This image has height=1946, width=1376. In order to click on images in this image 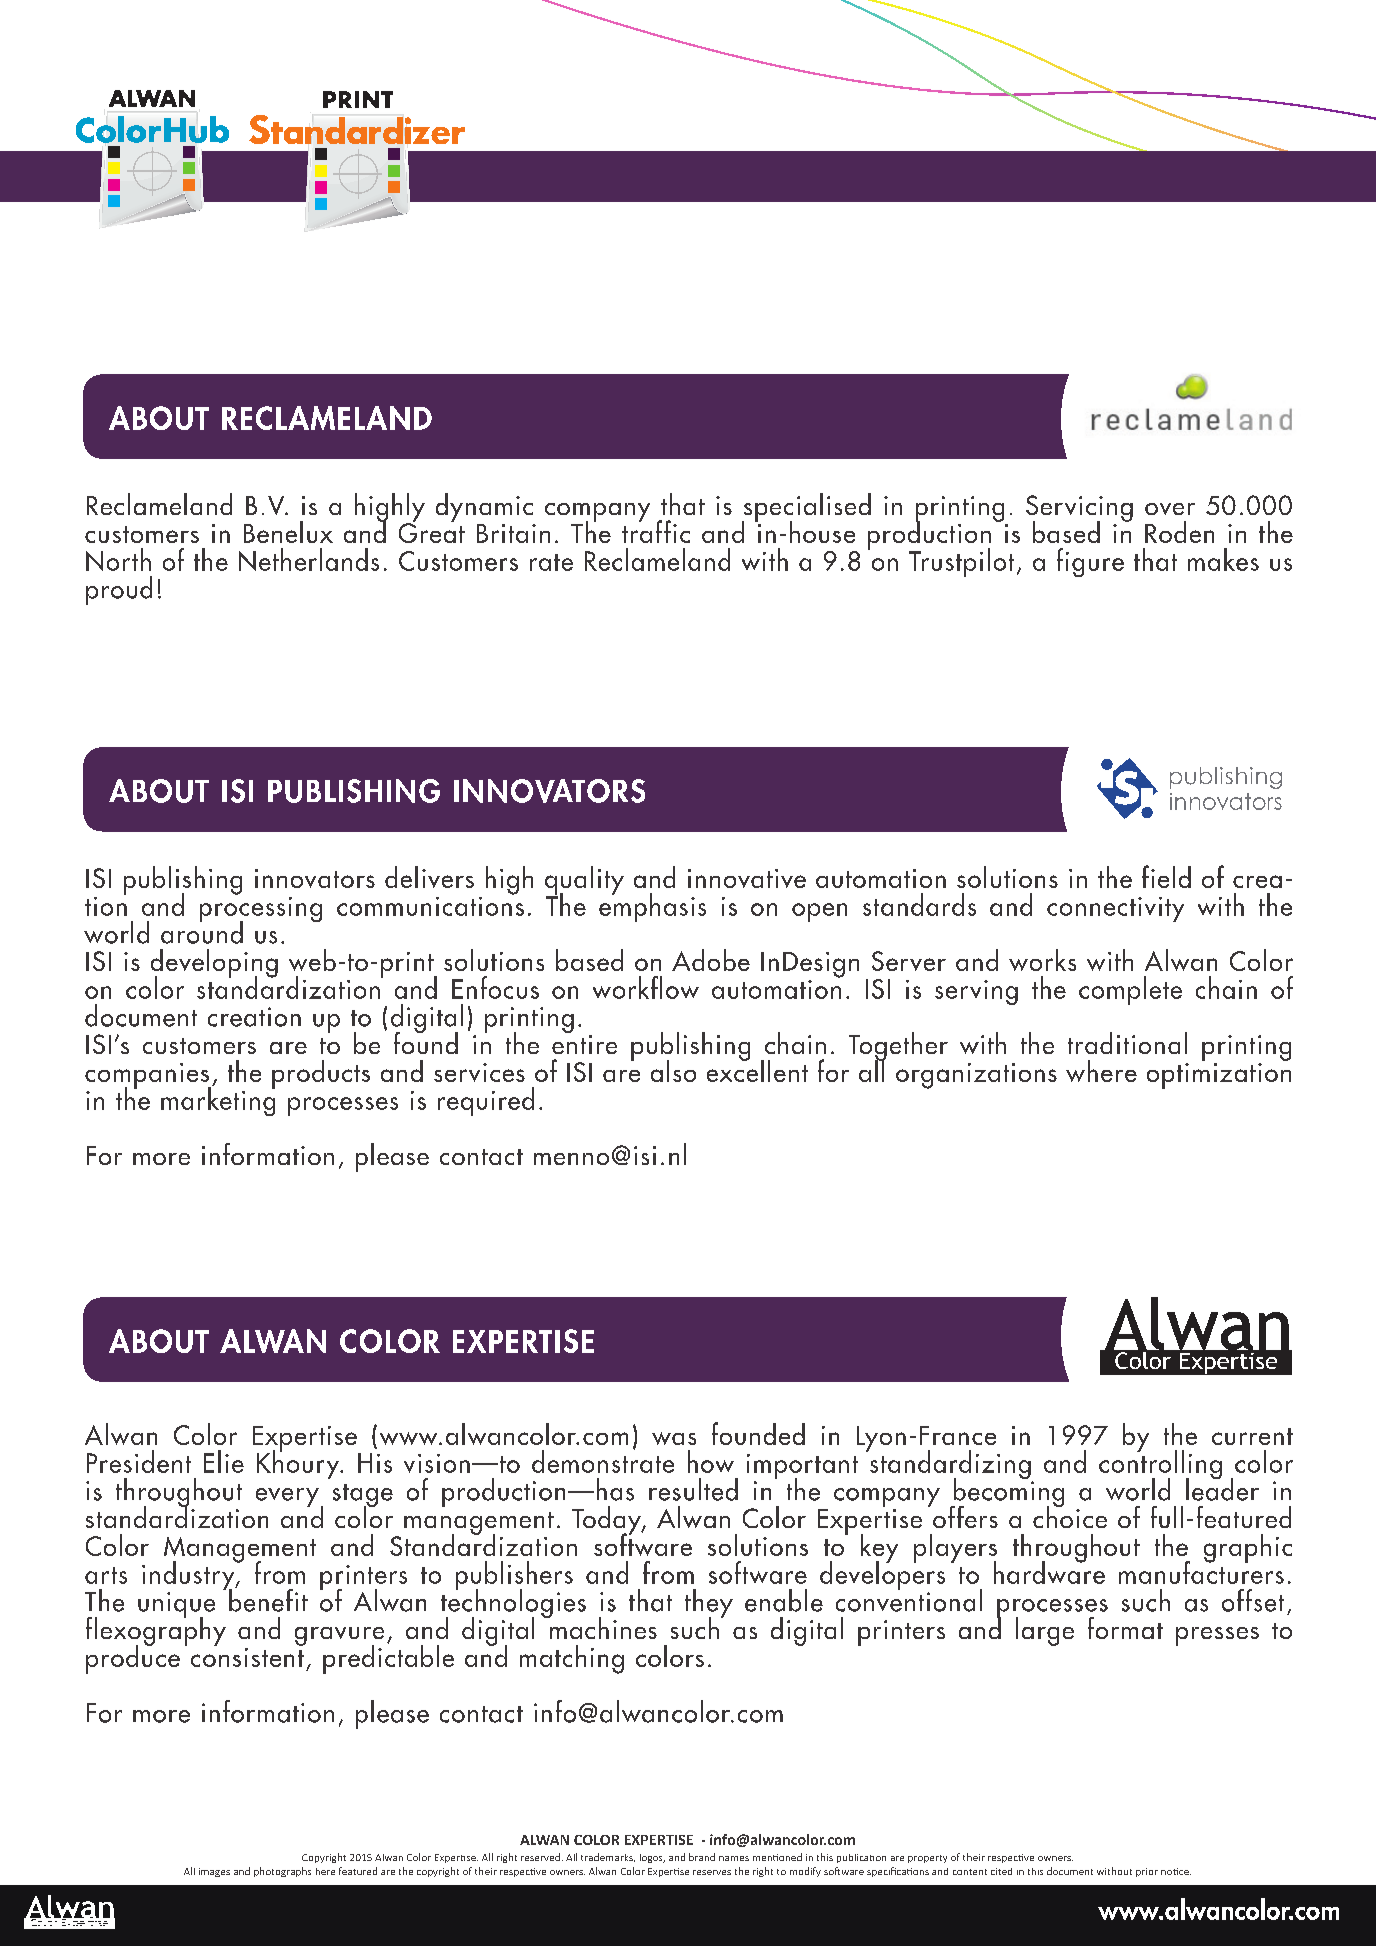, I will do `click(214, 1872)`.
